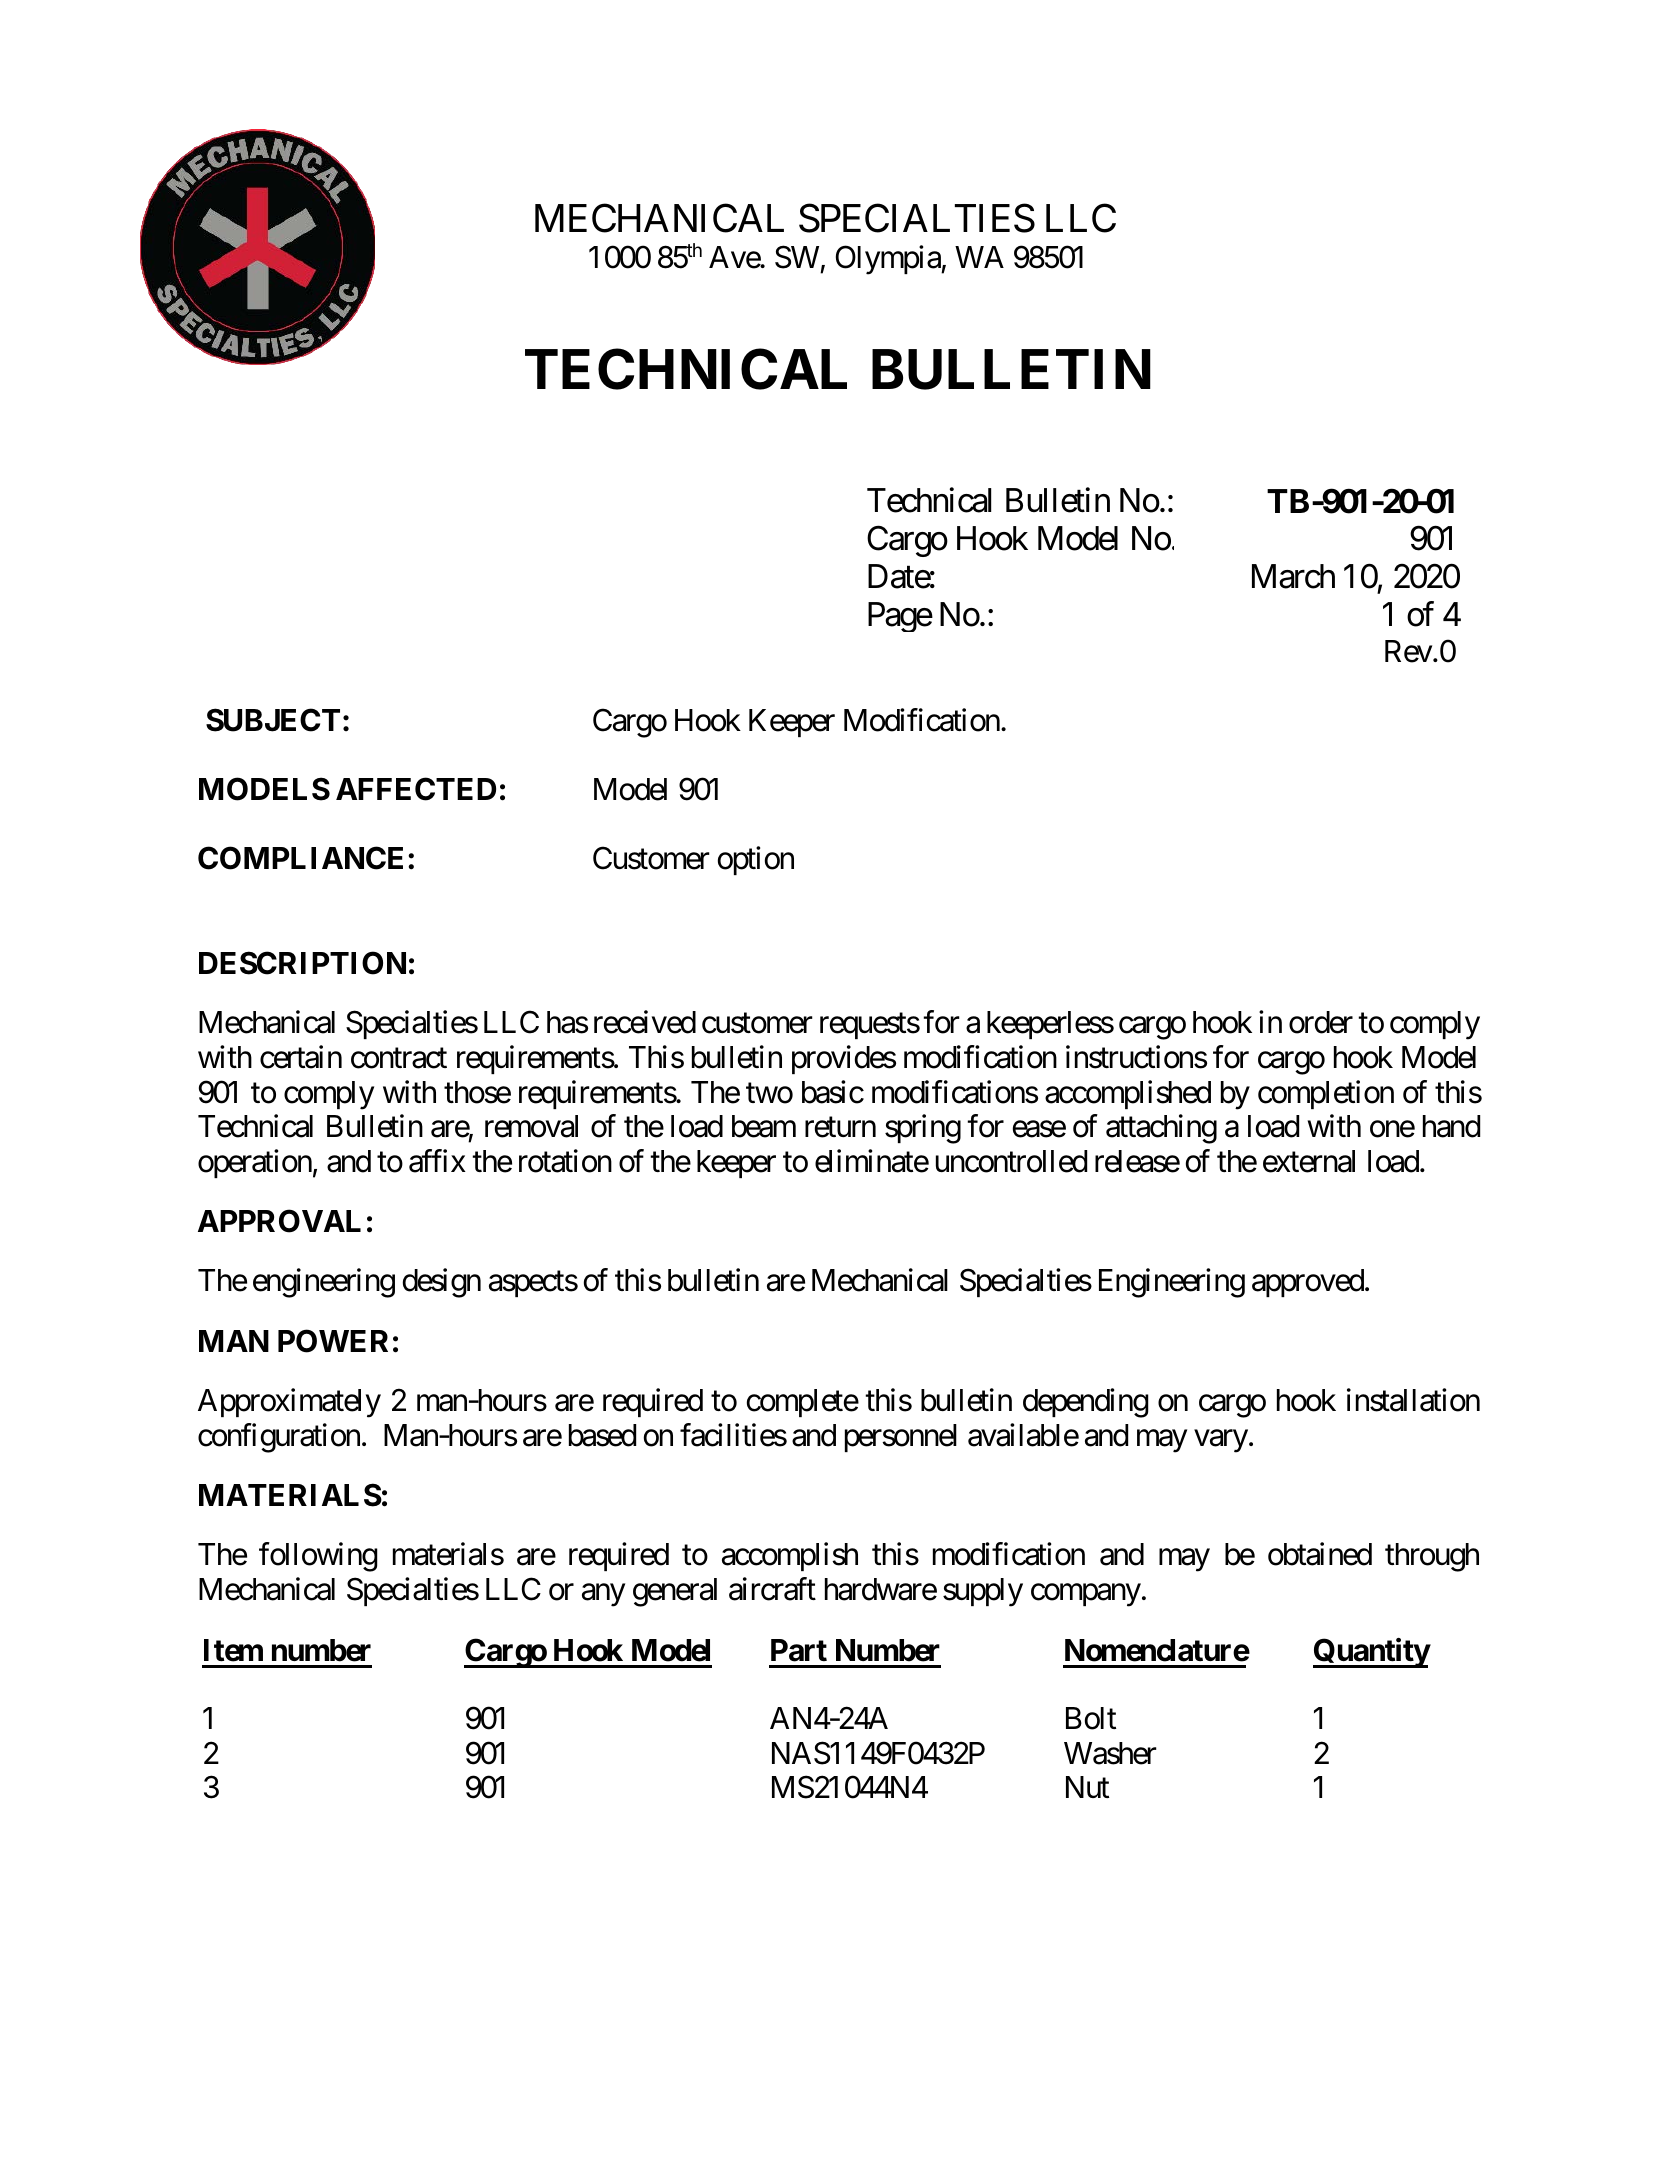 The image size is (1676, 2169). Describe the element at coordinates (233, 1650) in the screenshot. I see `Item` at that location.
